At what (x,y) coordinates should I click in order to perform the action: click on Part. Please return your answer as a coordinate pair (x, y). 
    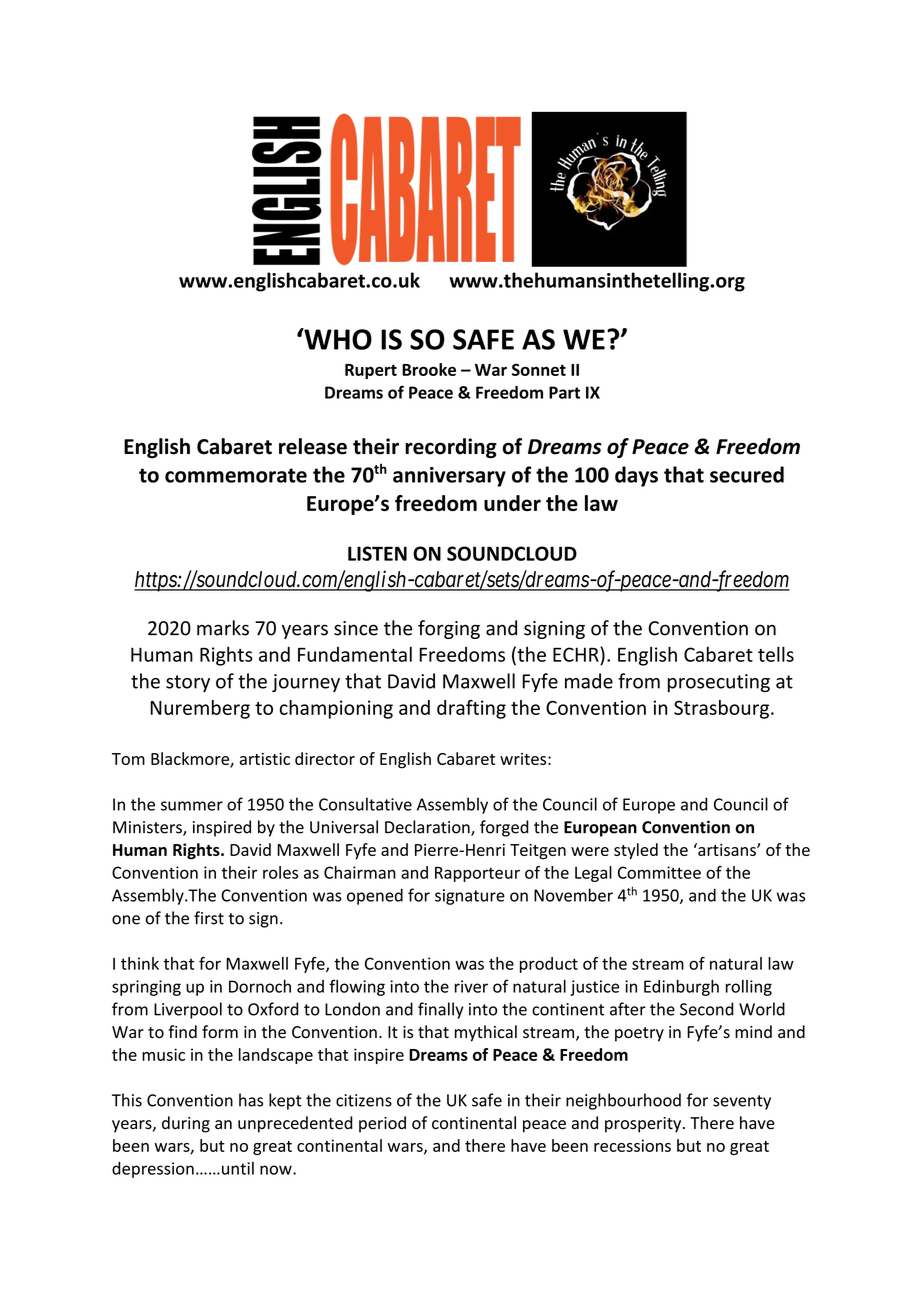
    Looking at the image, I should click on (564, 392).
